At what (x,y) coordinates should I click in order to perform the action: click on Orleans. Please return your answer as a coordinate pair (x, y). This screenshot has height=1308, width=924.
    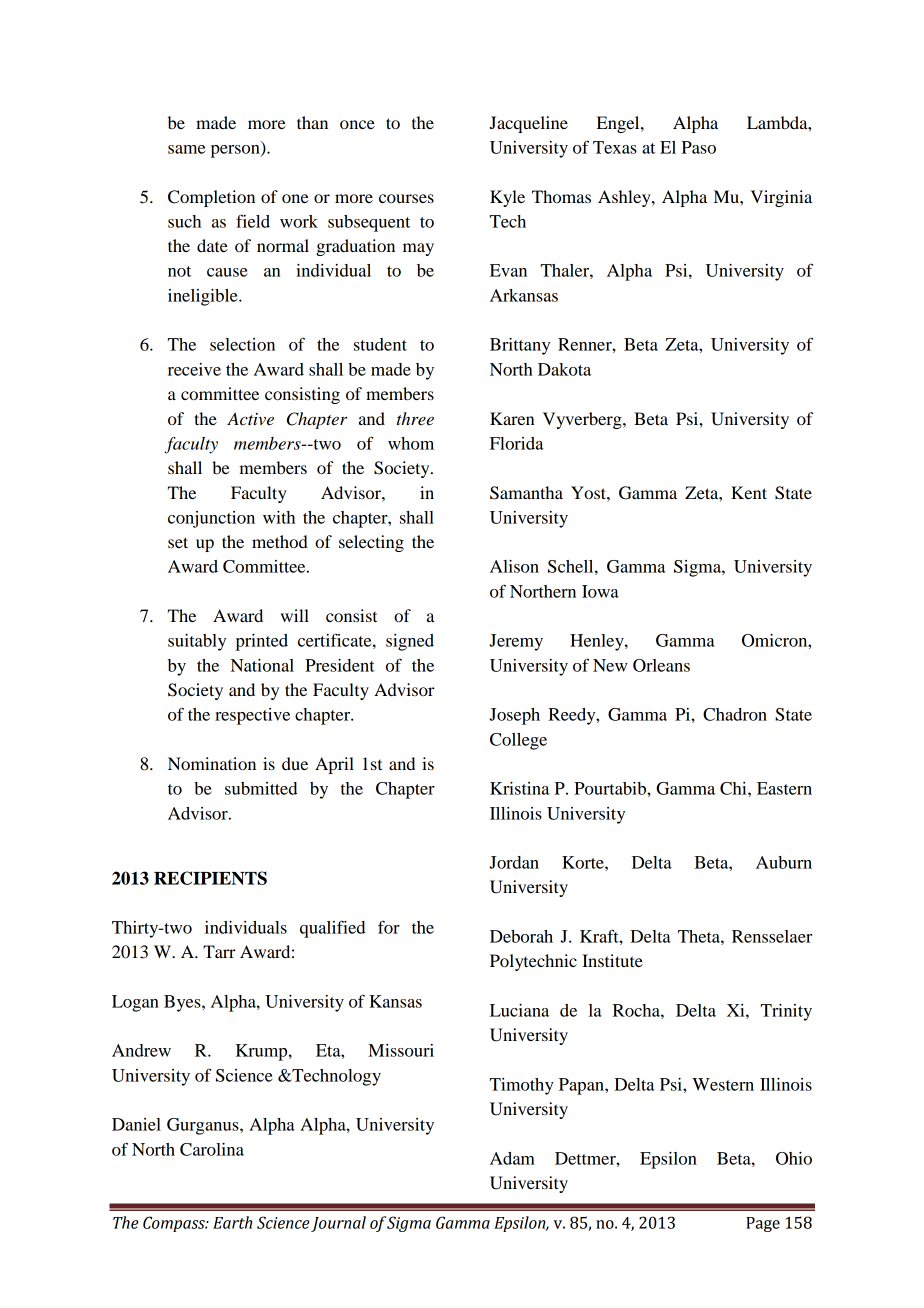
    Looking at the image, I should click on (661, 665).
